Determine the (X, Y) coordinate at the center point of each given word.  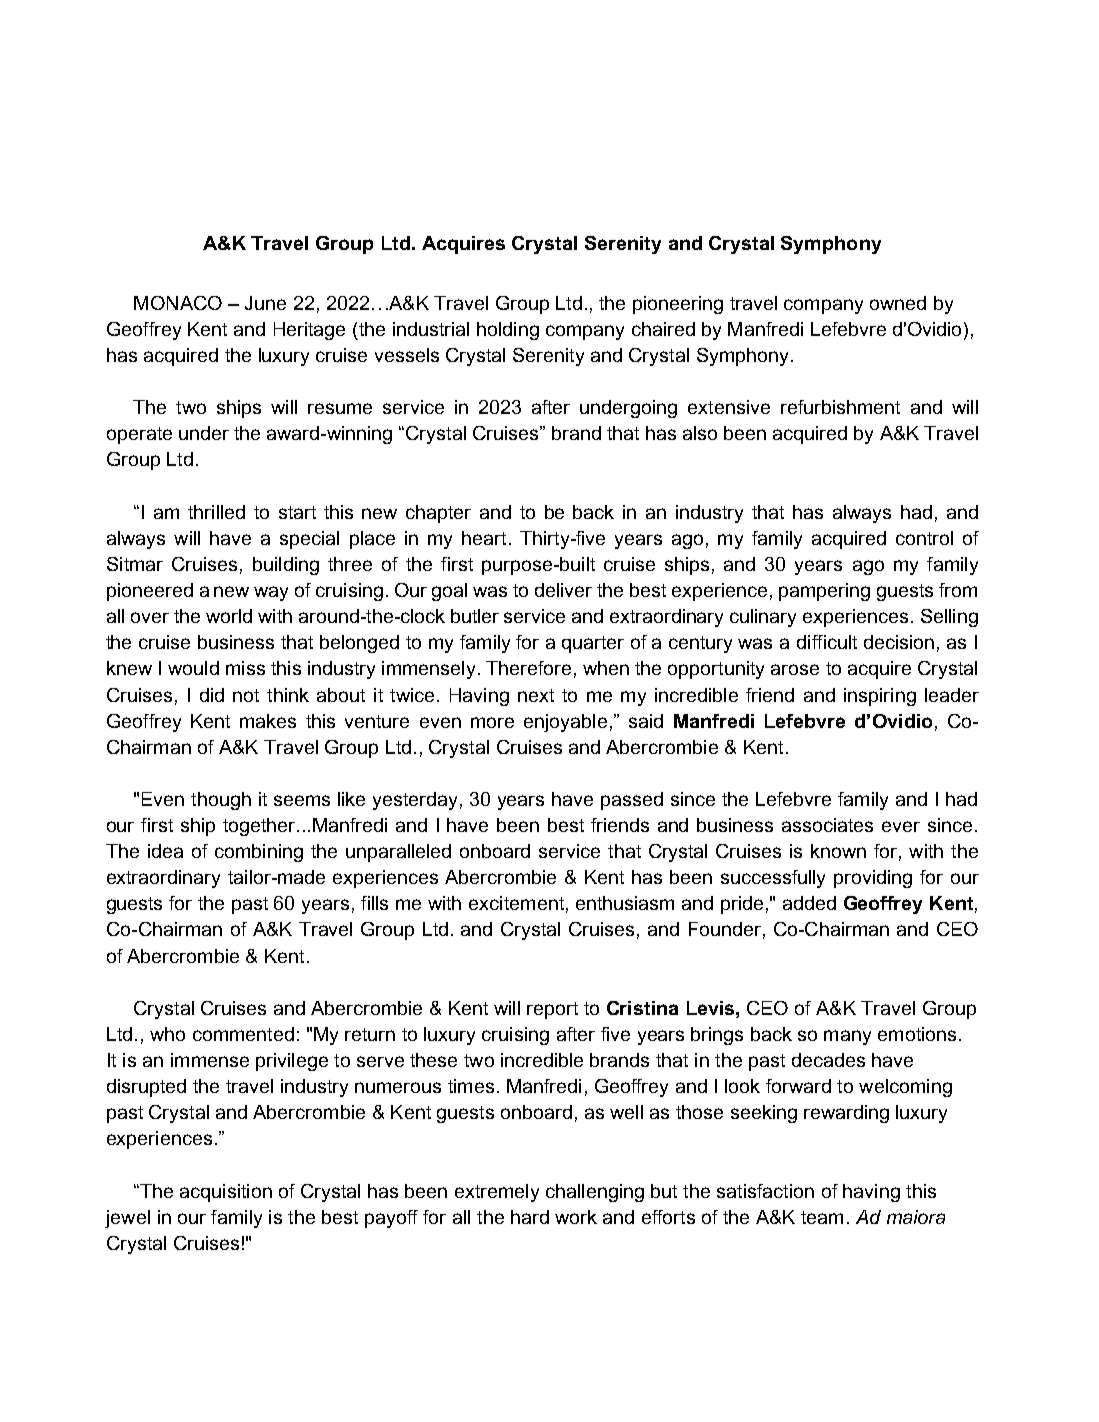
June (265, 303)
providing (873, 879)
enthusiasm (625, 903)
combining (259, 853)
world (229, 616)
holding (508, 331)
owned (898, 303)
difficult (827, 642)
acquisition (226, 1193)
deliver (563, 590)
